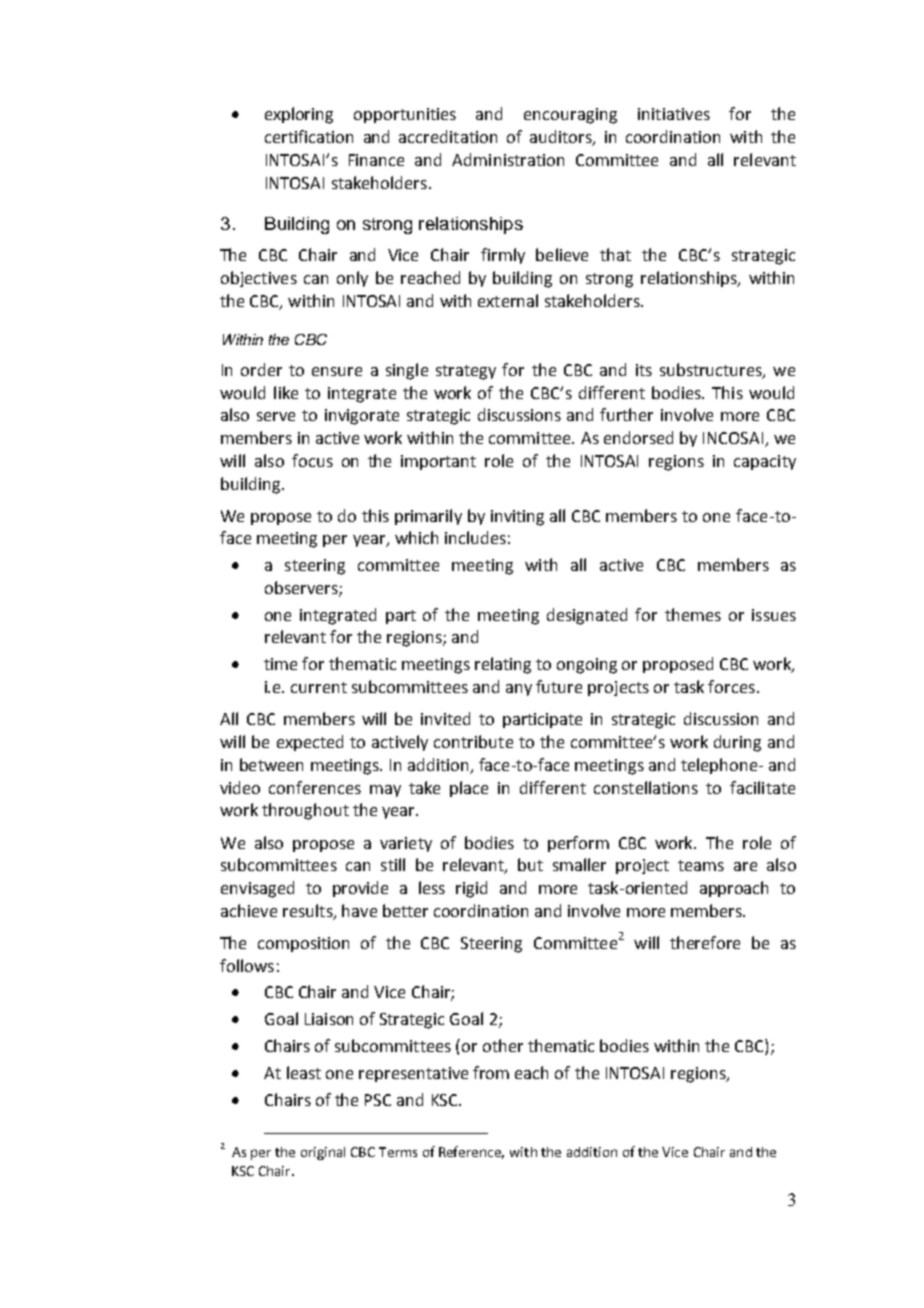 This screenshot has height=1308, width=924. I want to click on Reference, so click(471, 1152).
